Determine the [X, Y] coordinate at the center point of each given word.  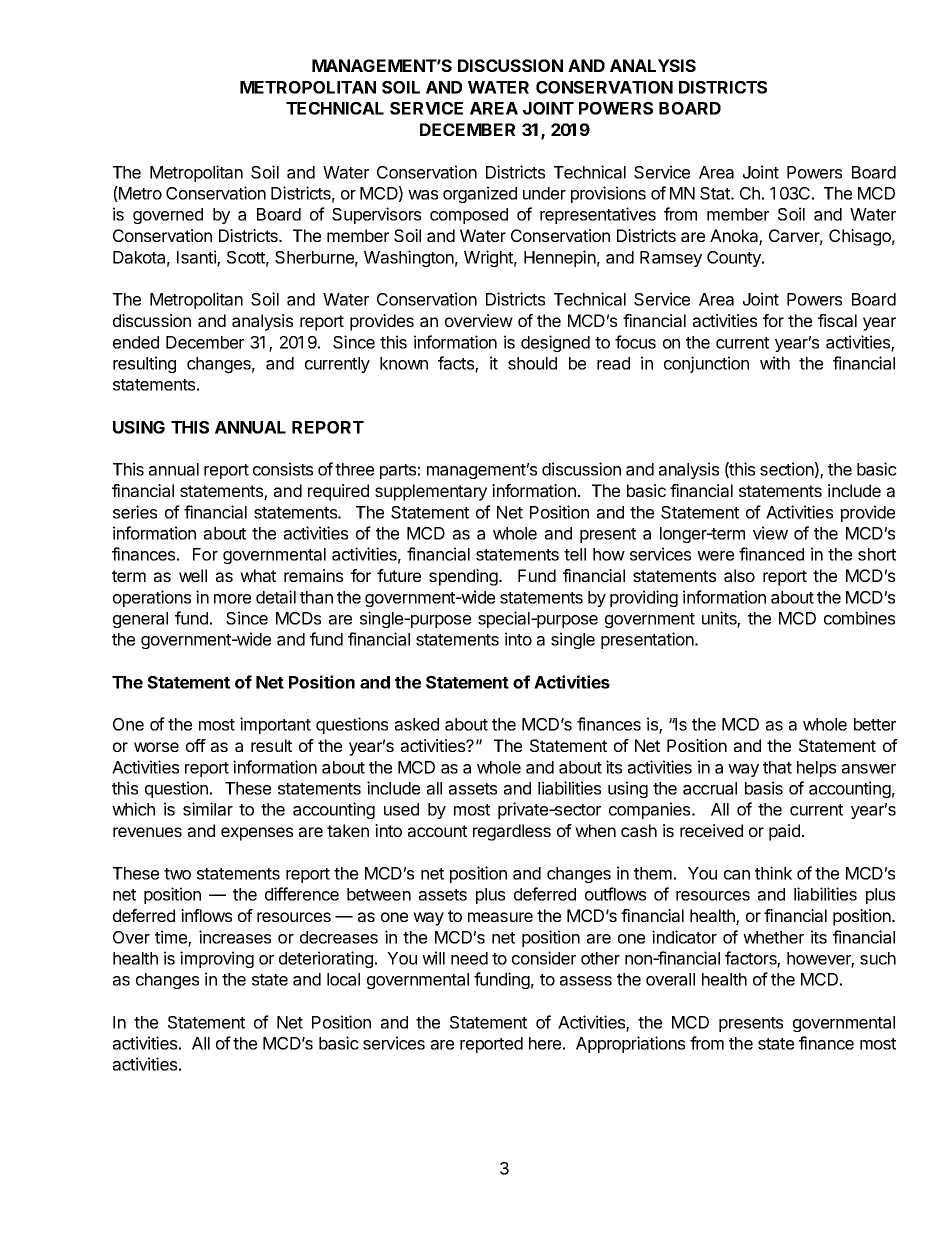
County [735, 259]
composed [469, 216]
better [875, 724]
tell [575, 554]
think [773, 873]
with [775, 363]
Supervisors [376, 215]
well [193, 575]
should [532, 363]
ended [136, 342]
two [177, 874]
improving [217, 959]
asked [417, 724]
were [715, 556]
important [275, 725]
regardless [512, 832]
